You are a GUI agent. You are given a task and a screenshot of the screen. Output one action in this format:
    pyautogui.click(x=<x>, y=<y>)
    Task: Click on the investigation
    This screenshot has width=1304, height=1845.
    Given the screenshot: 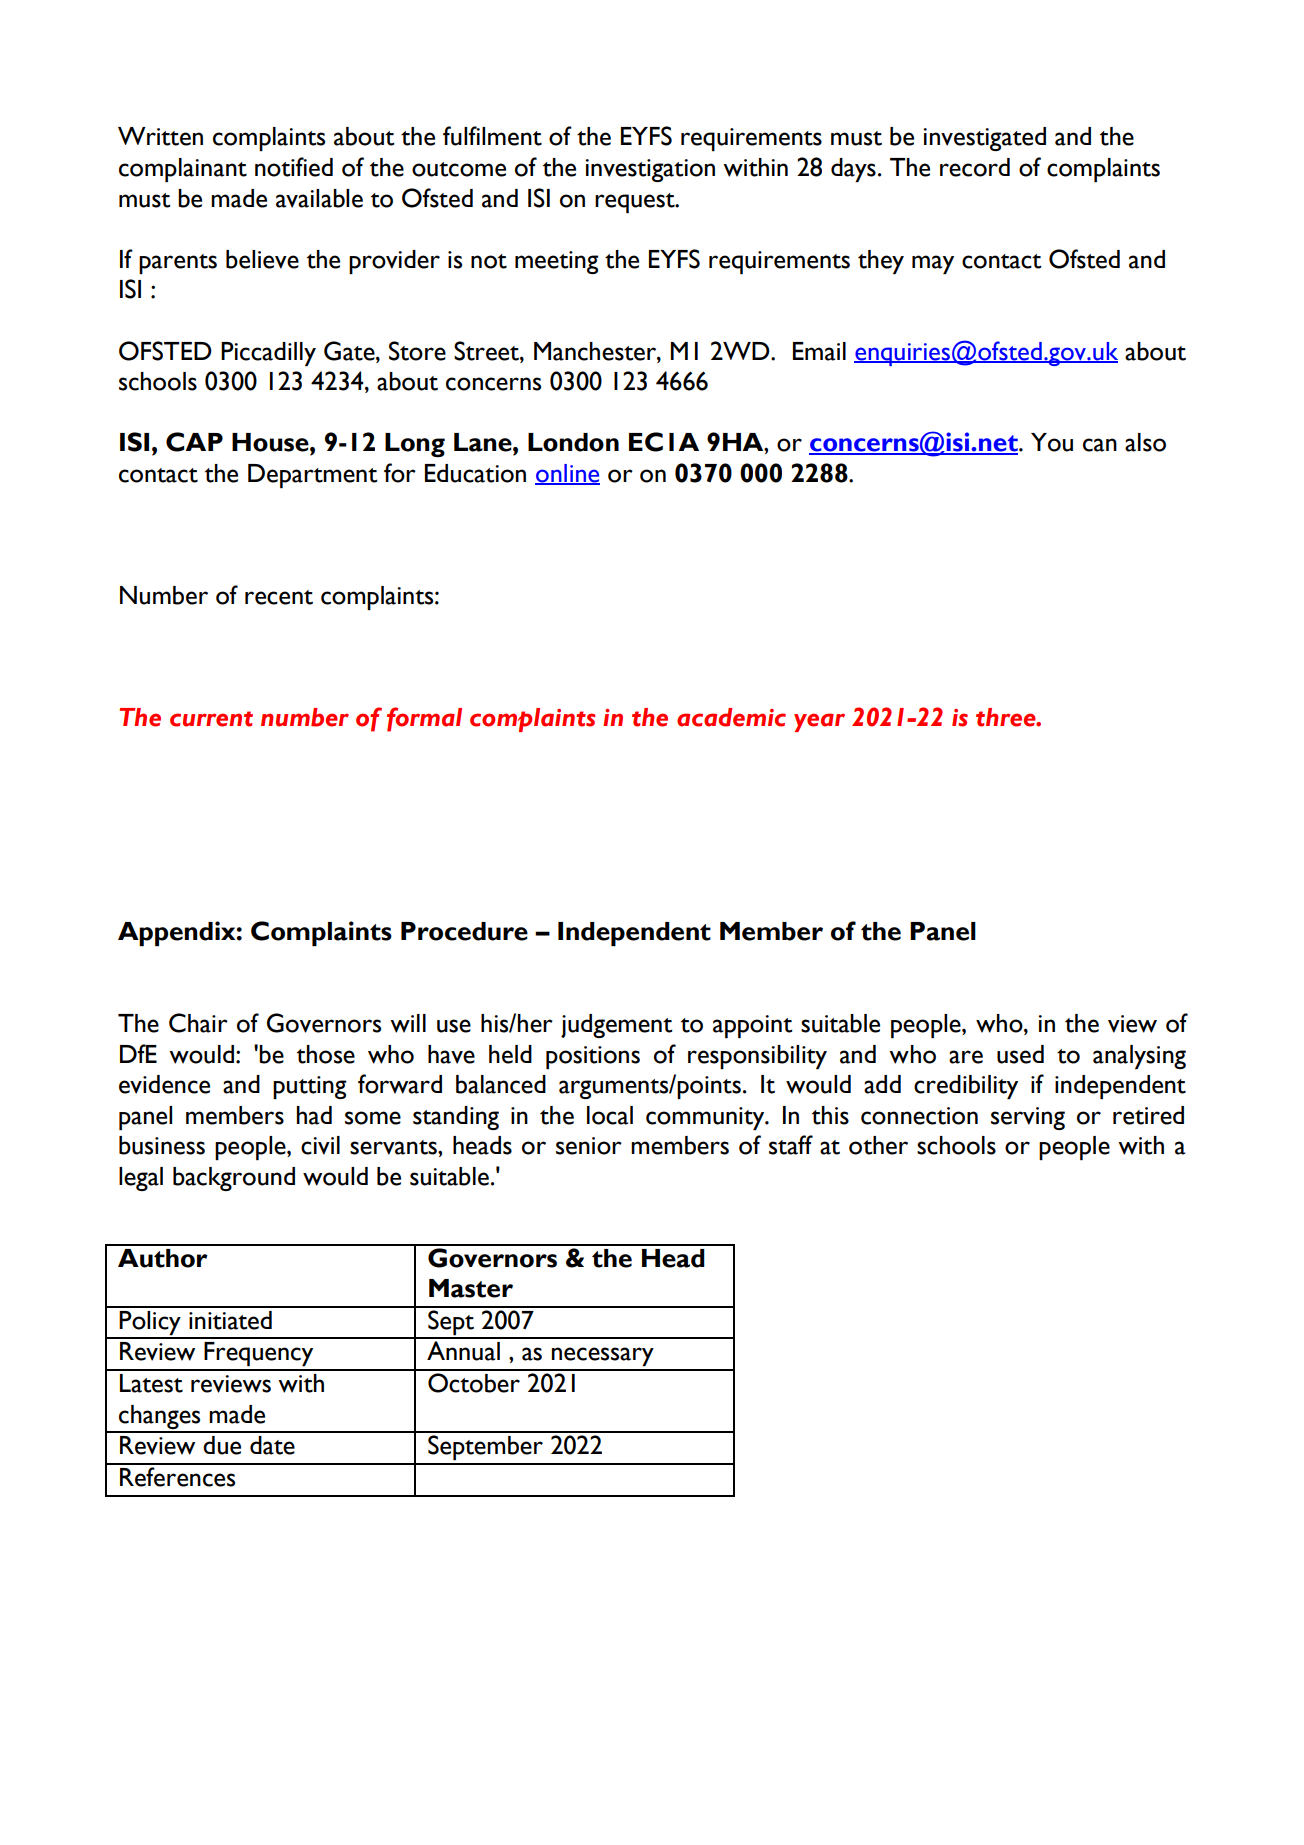 What is the action you would take?
    pyautogui.click(x=650, y=170)
